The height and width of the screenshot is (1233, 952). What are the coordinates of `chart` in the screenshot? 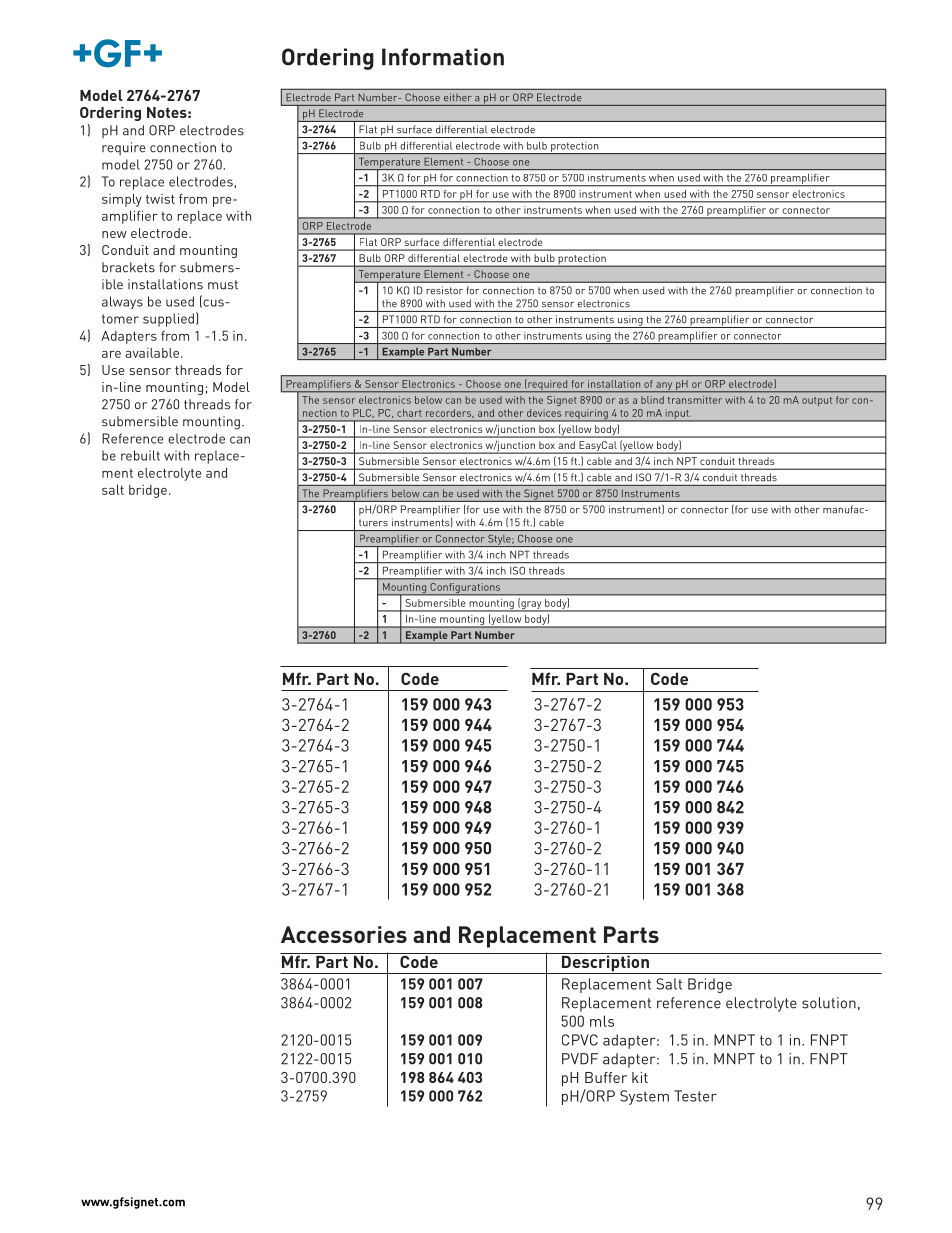 It's located at (409, 413).
